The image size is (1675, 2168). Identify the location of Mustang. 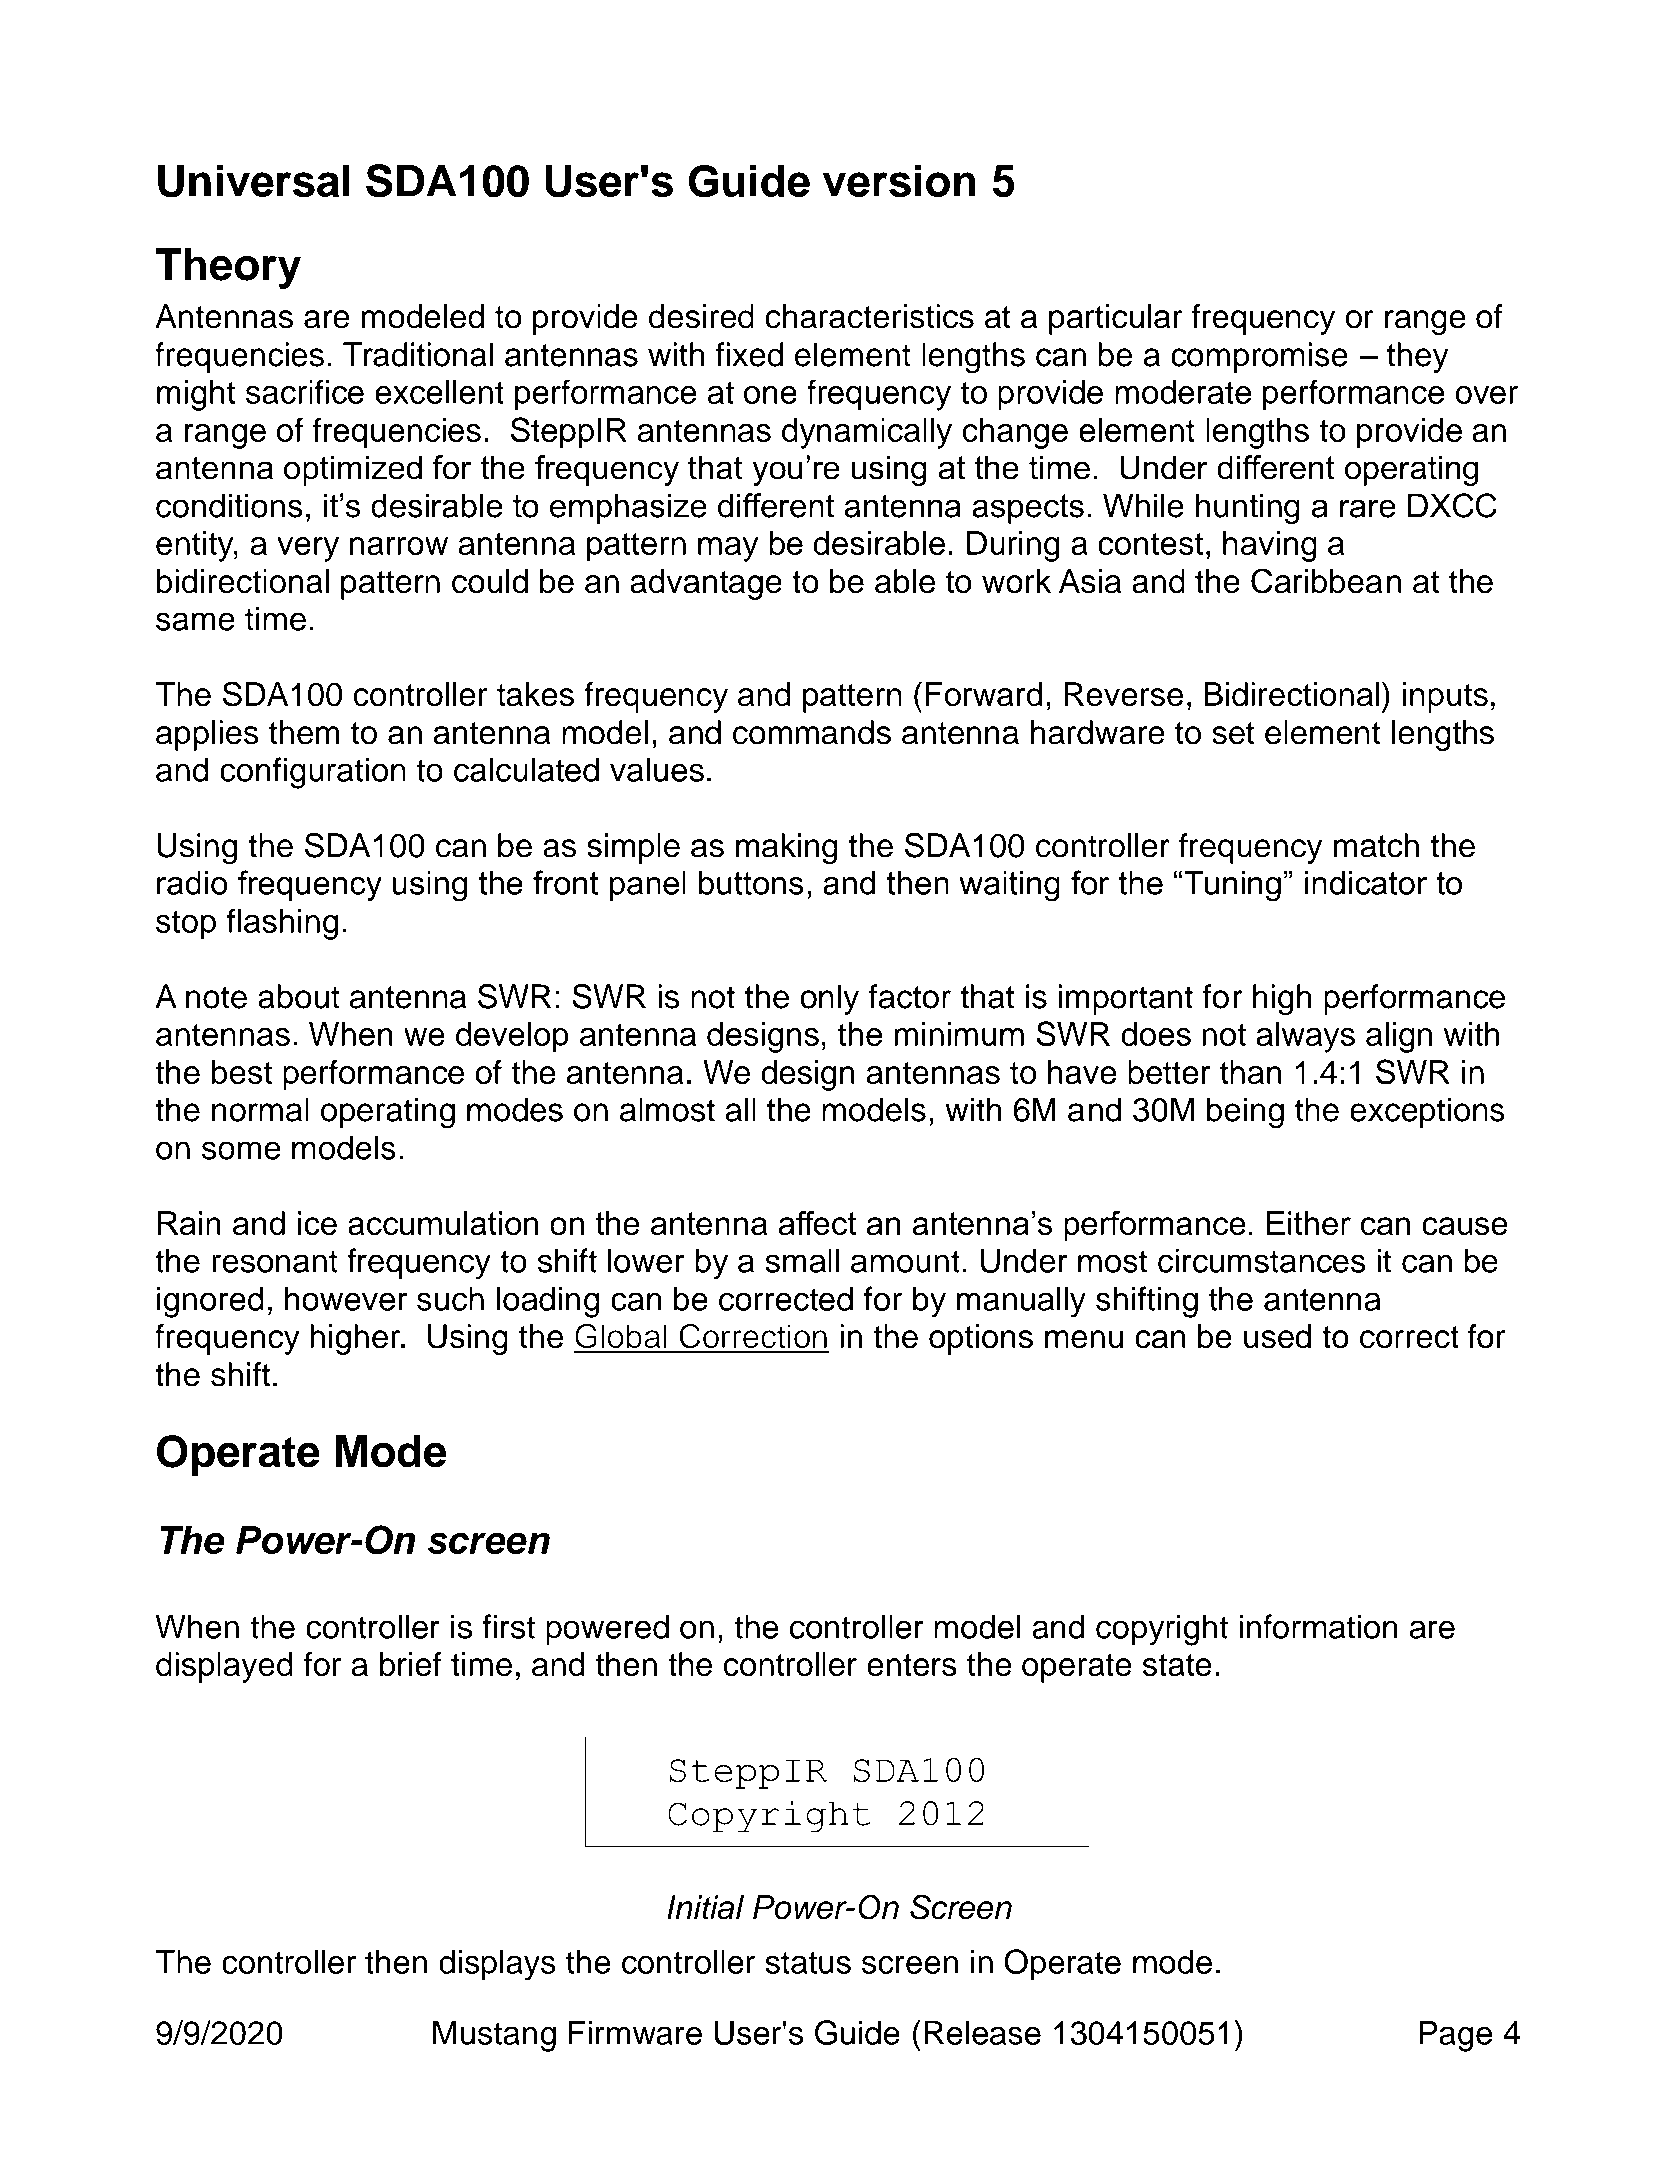
(494, 2036).
